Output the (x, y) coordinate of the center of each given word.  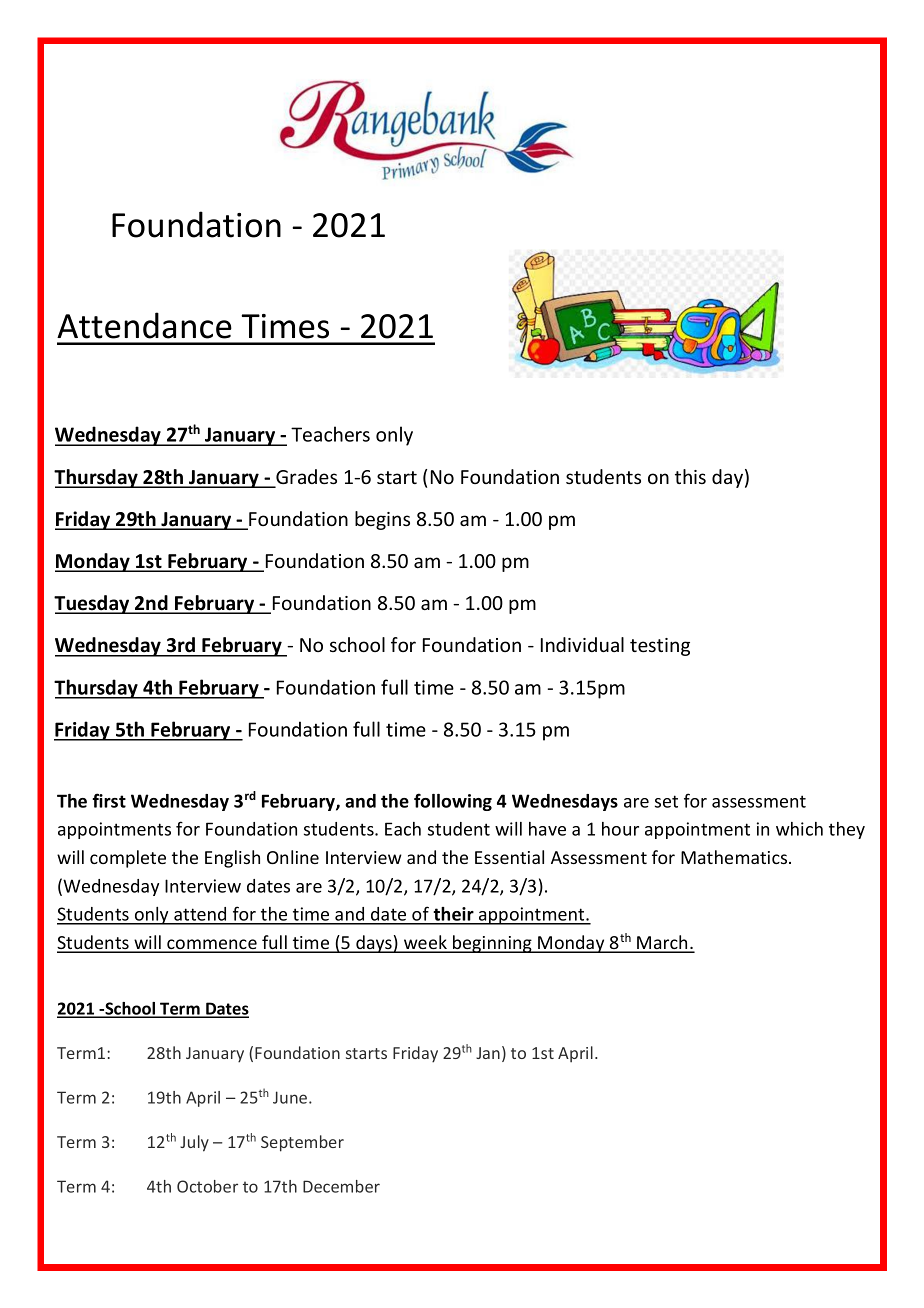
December (341, 1186)
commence (212, 945)
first (109, 800)
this (690, 476)
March (662, 943)
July (194, 1143)
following (453, 802)
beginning (492, 944)
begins (382, 520)
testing (660, 647)
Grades (305, 478)
